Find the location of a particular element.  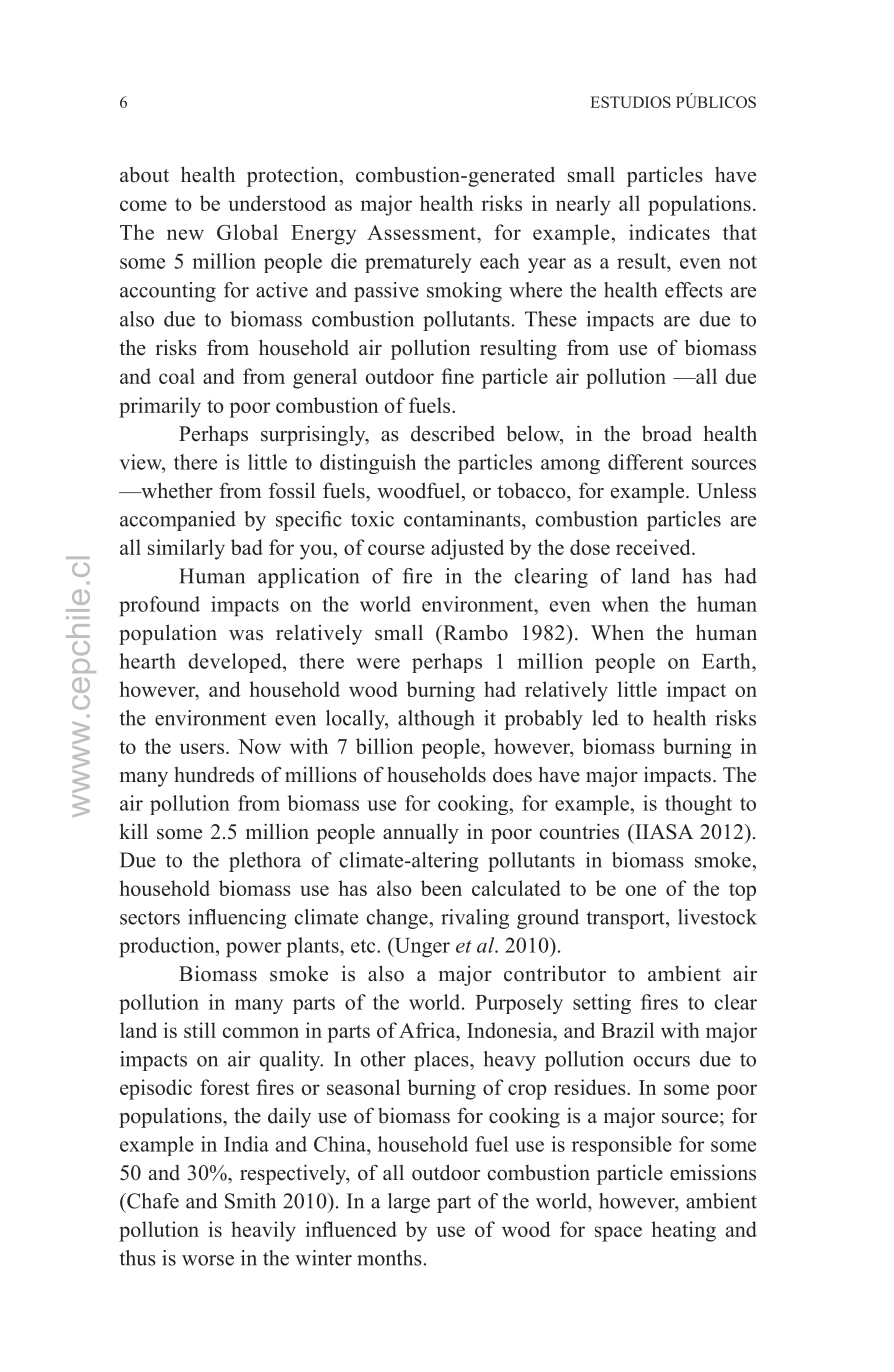

although is located at coordinates (436, 720).
